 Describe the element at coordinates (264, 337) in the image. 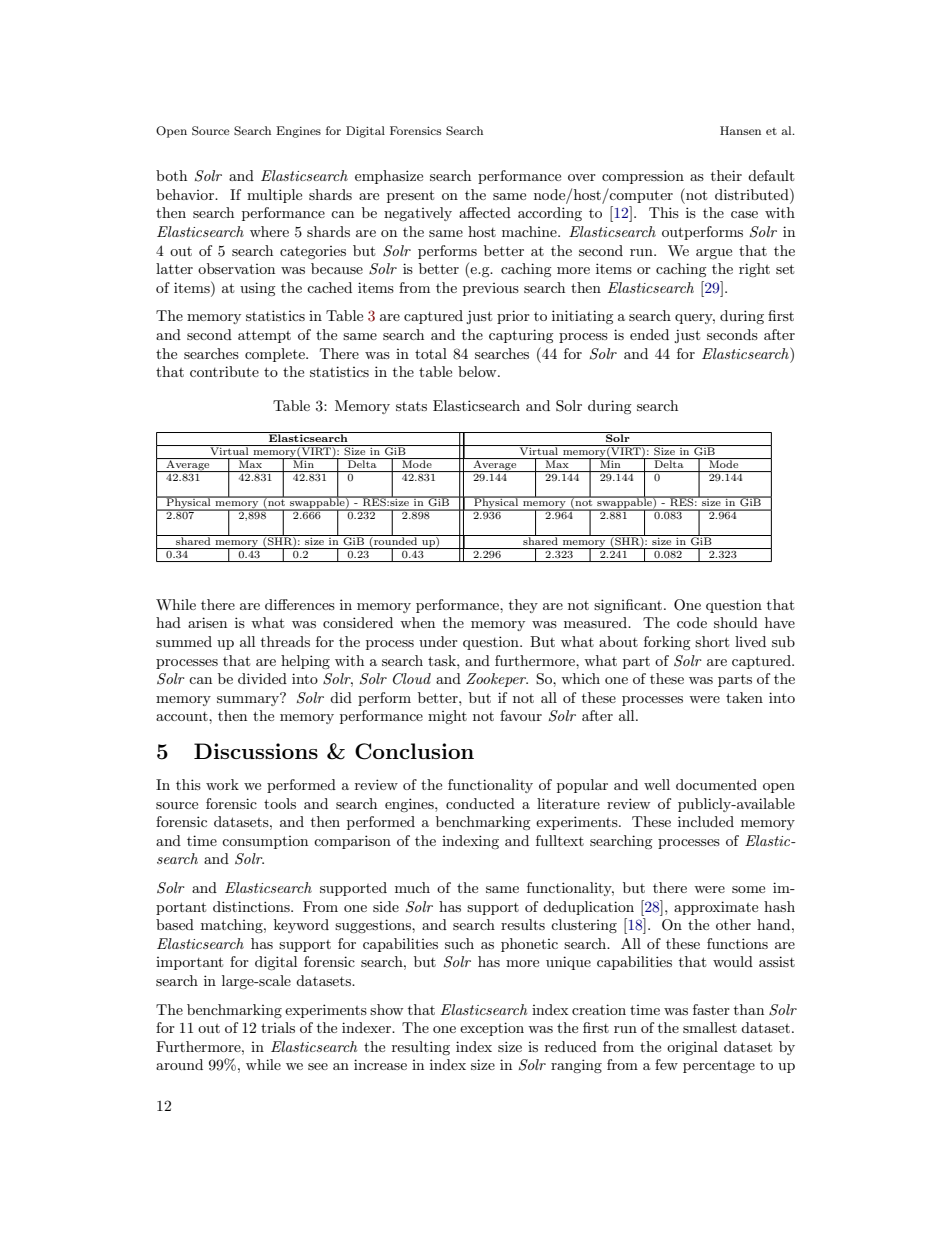

I see `attempt` at that location.
